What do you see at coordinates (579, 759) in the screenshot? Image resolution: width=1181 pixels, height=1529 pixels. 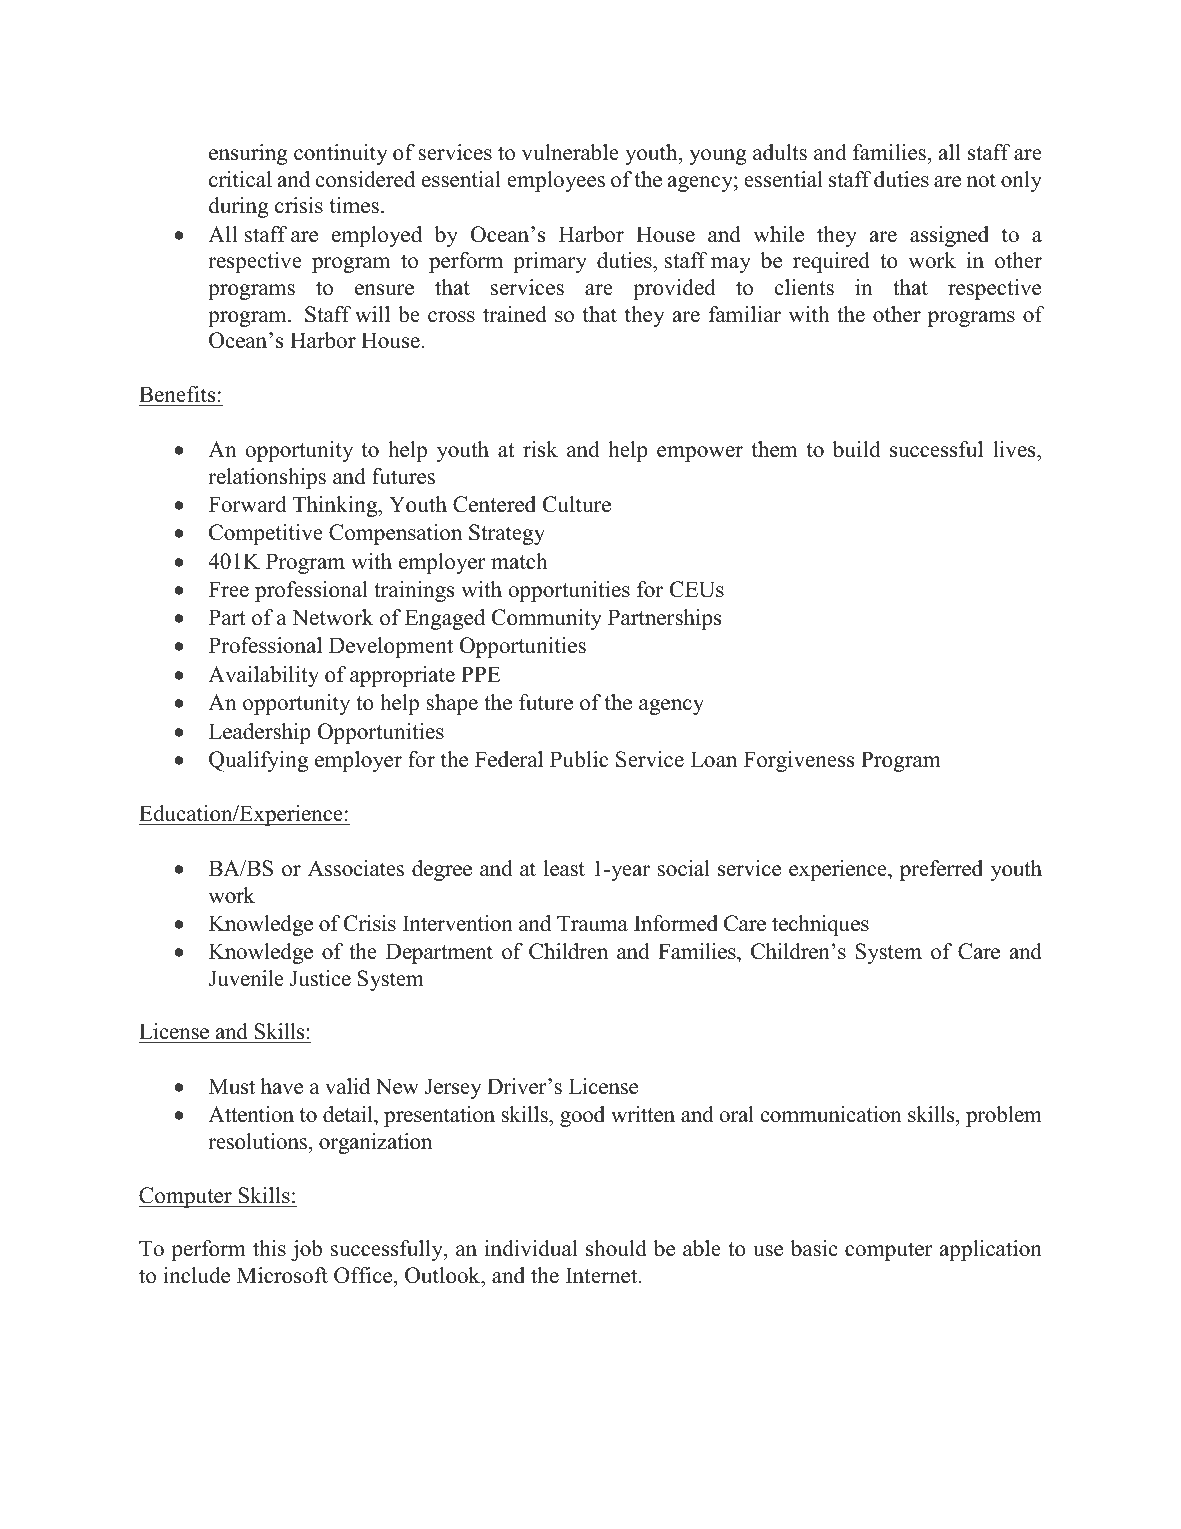 I see `Public` at bounding box center [579, 759].
